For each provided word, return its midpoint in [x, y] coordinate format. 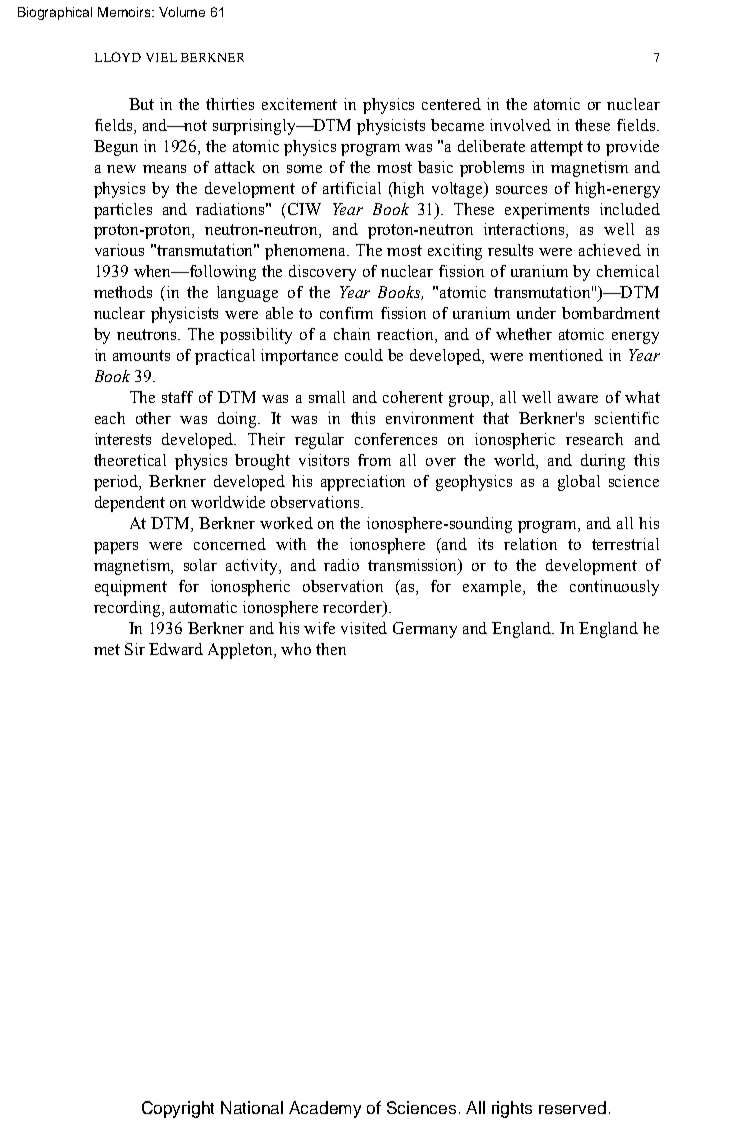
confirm [346, 313]
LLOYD [118, 57]
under [536, 313]
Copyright [178, 1109]
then [331, 649]
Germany [425, 630]
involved [520, 125]
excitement [299, 104]
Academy [325, 1109]
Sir [135, 649]
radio [341, 565]
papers [116, 548]
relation [530, 544]
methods [123, 292]
